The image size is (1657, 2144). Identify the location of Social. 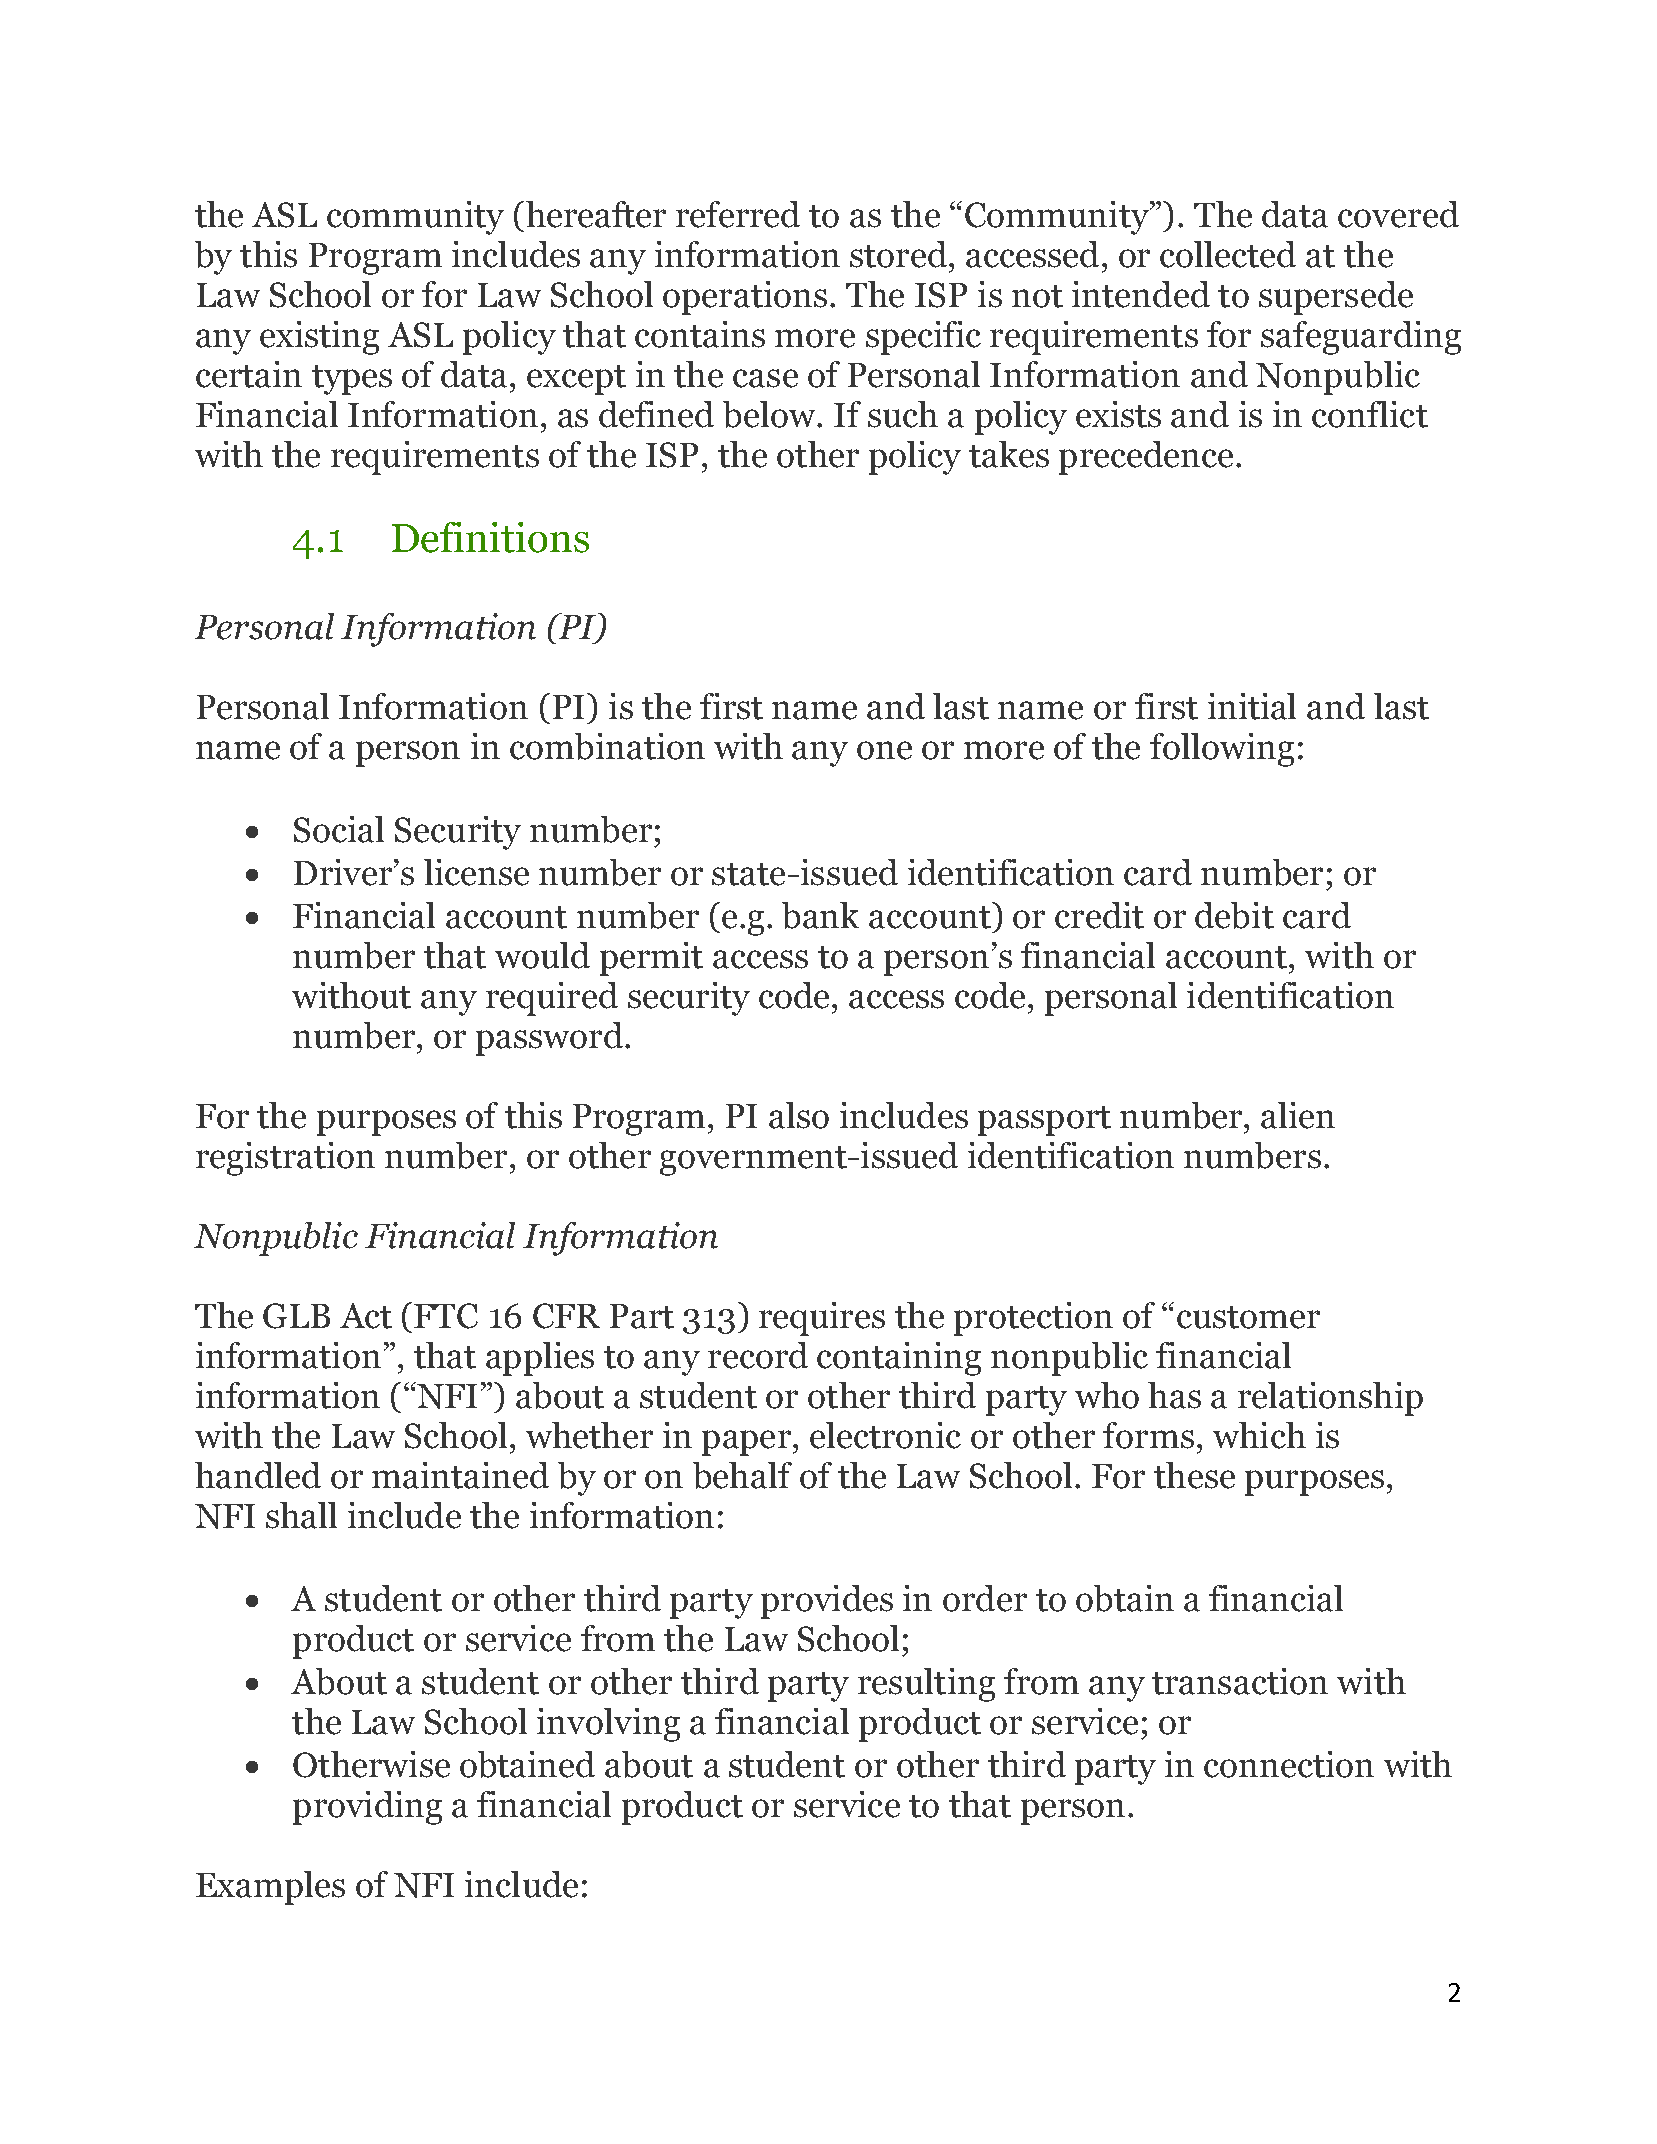
(339, 829).
